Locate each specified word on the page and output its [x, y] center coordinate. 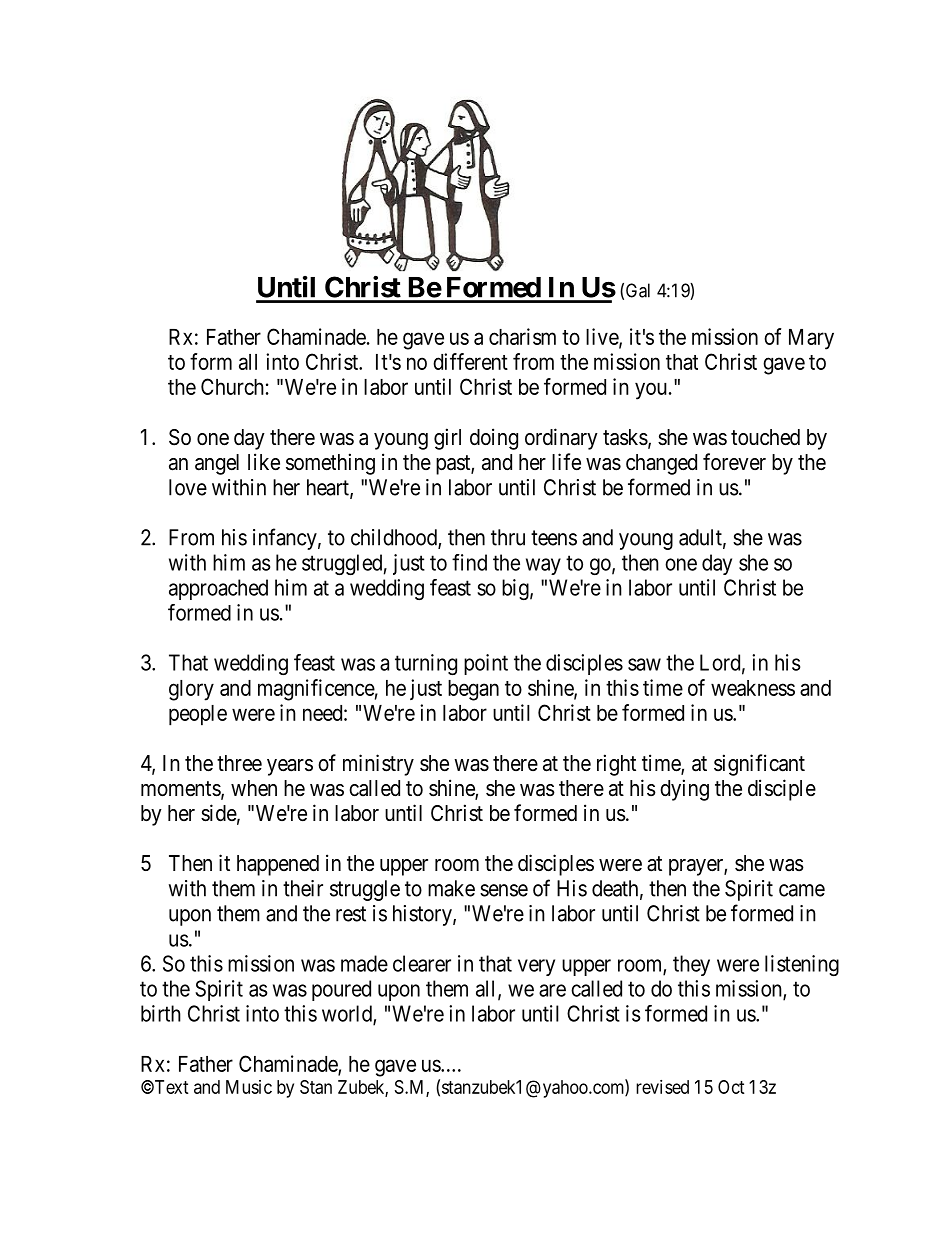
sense [504, 890]
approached [218, 589]
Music [249, 1087]
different [470, 361]
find [469, 562]
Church [232, 386]
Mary [811, 339]
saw [644, 664]
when [254, 788]
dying [684, 790]
